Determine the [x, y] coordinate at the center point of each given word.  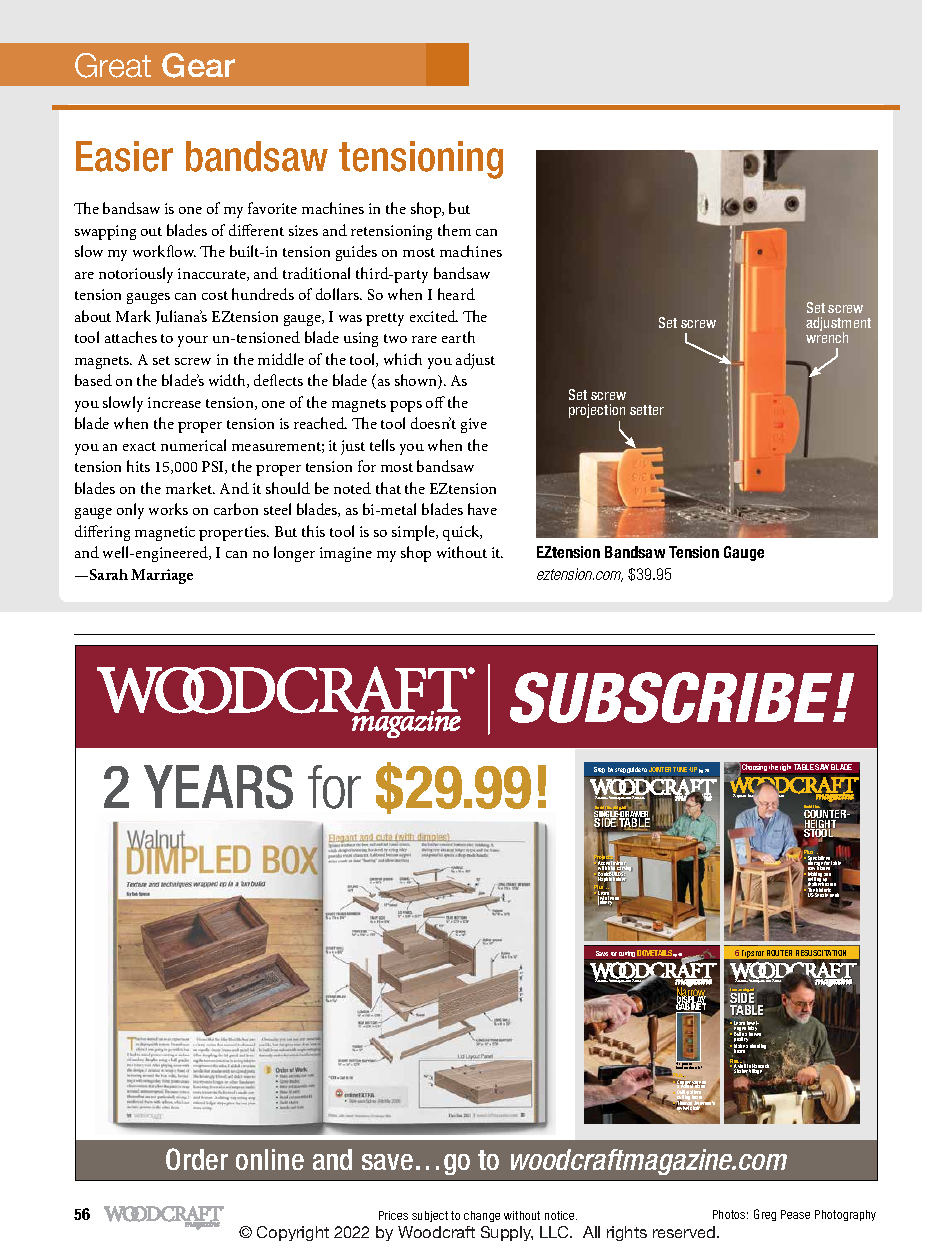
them [454, 230]
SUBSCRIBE [672, 697]
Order [197, 1159]
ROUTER [779, 953]
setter [647, 410]
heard [456, 294]
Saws [602, 953]
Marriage [162, 576]
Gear [198, 65]
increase [174, 402]
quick [462, 533]
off [435, 402]
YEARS [218, 787]
